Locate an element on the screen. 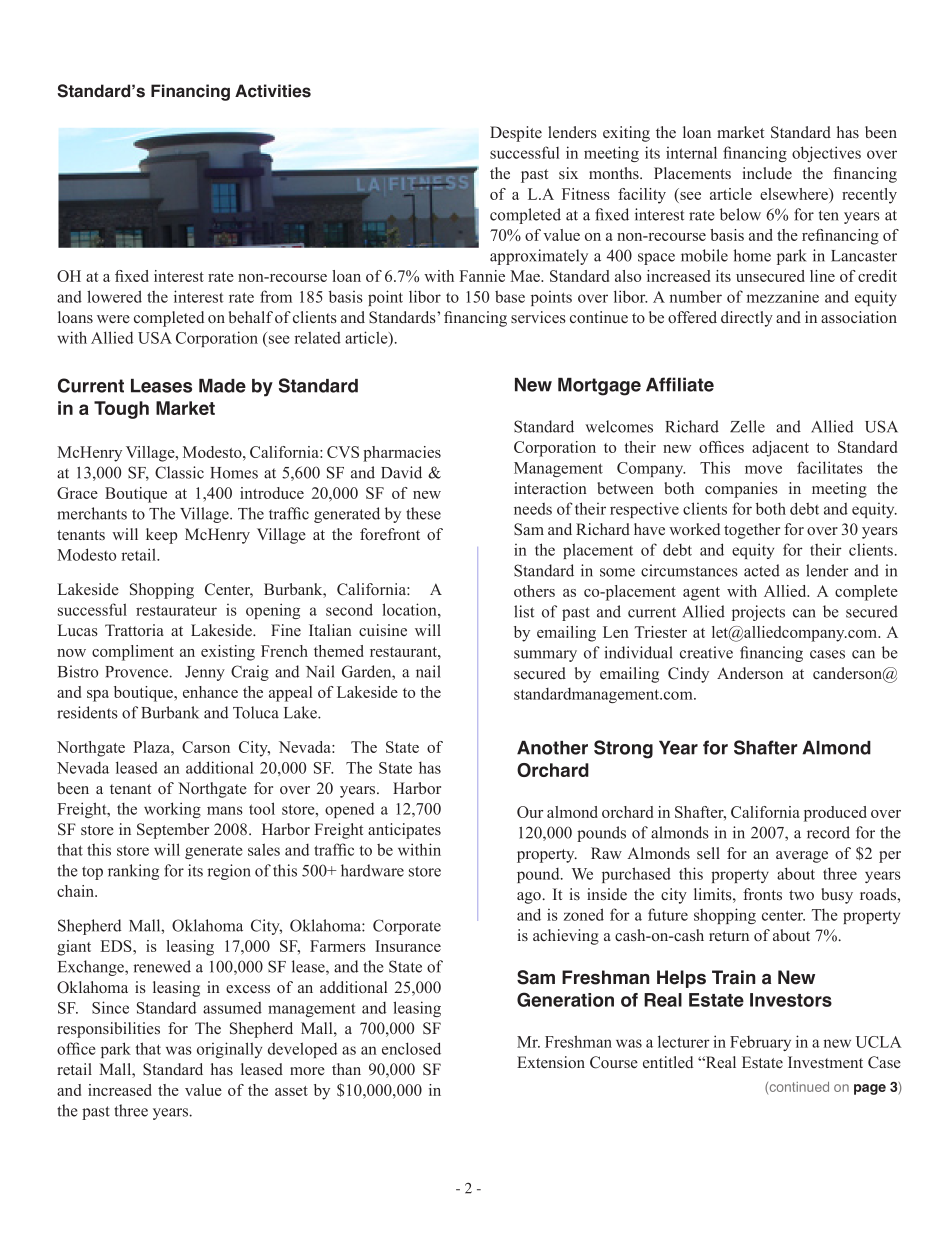  produced is located at coordinates (835, 814).
